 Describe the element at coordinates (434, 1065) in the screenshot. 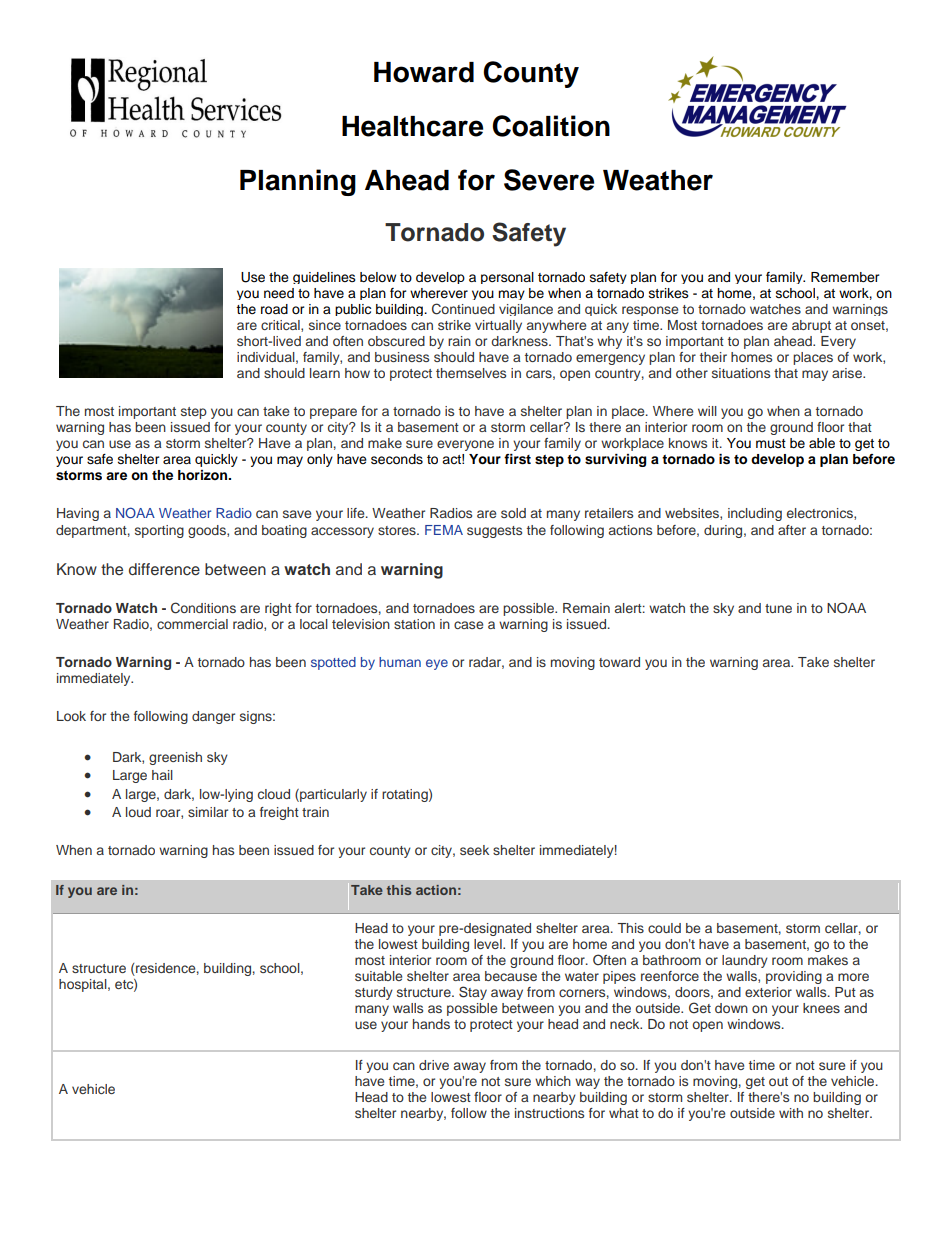

I see `drive` at that location.
